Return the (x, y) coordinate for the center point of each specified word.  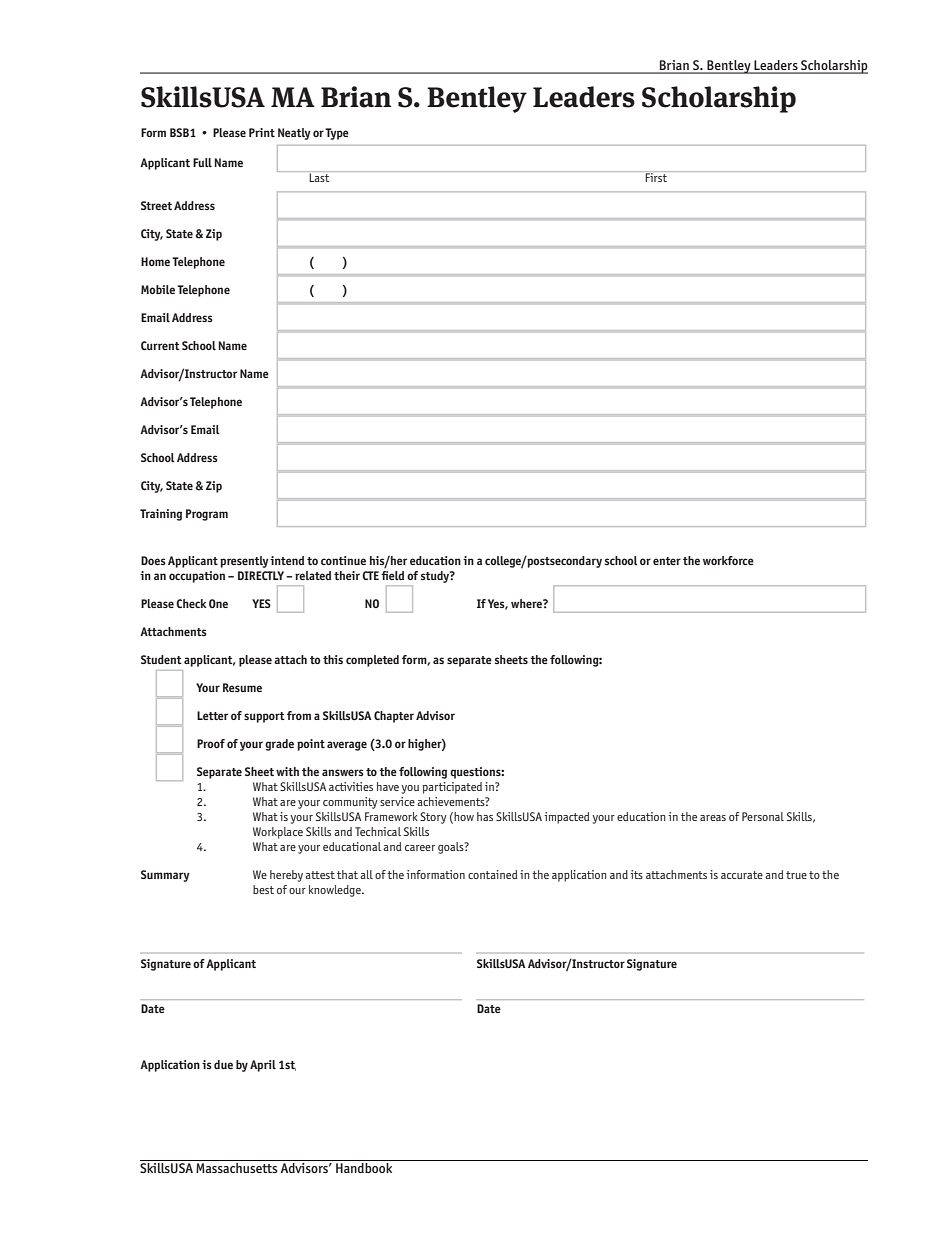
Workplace (278, 833)
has (485, 816)
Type (337, 134)
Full (202, 162)
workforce (728, 560)
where (527, 603)
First (657, 176)
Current (160, 345)
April (263, 1066)
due (223, 1064)
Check (191, 603)
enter (667, 561)
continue (343, 560)
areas (713, 818)
